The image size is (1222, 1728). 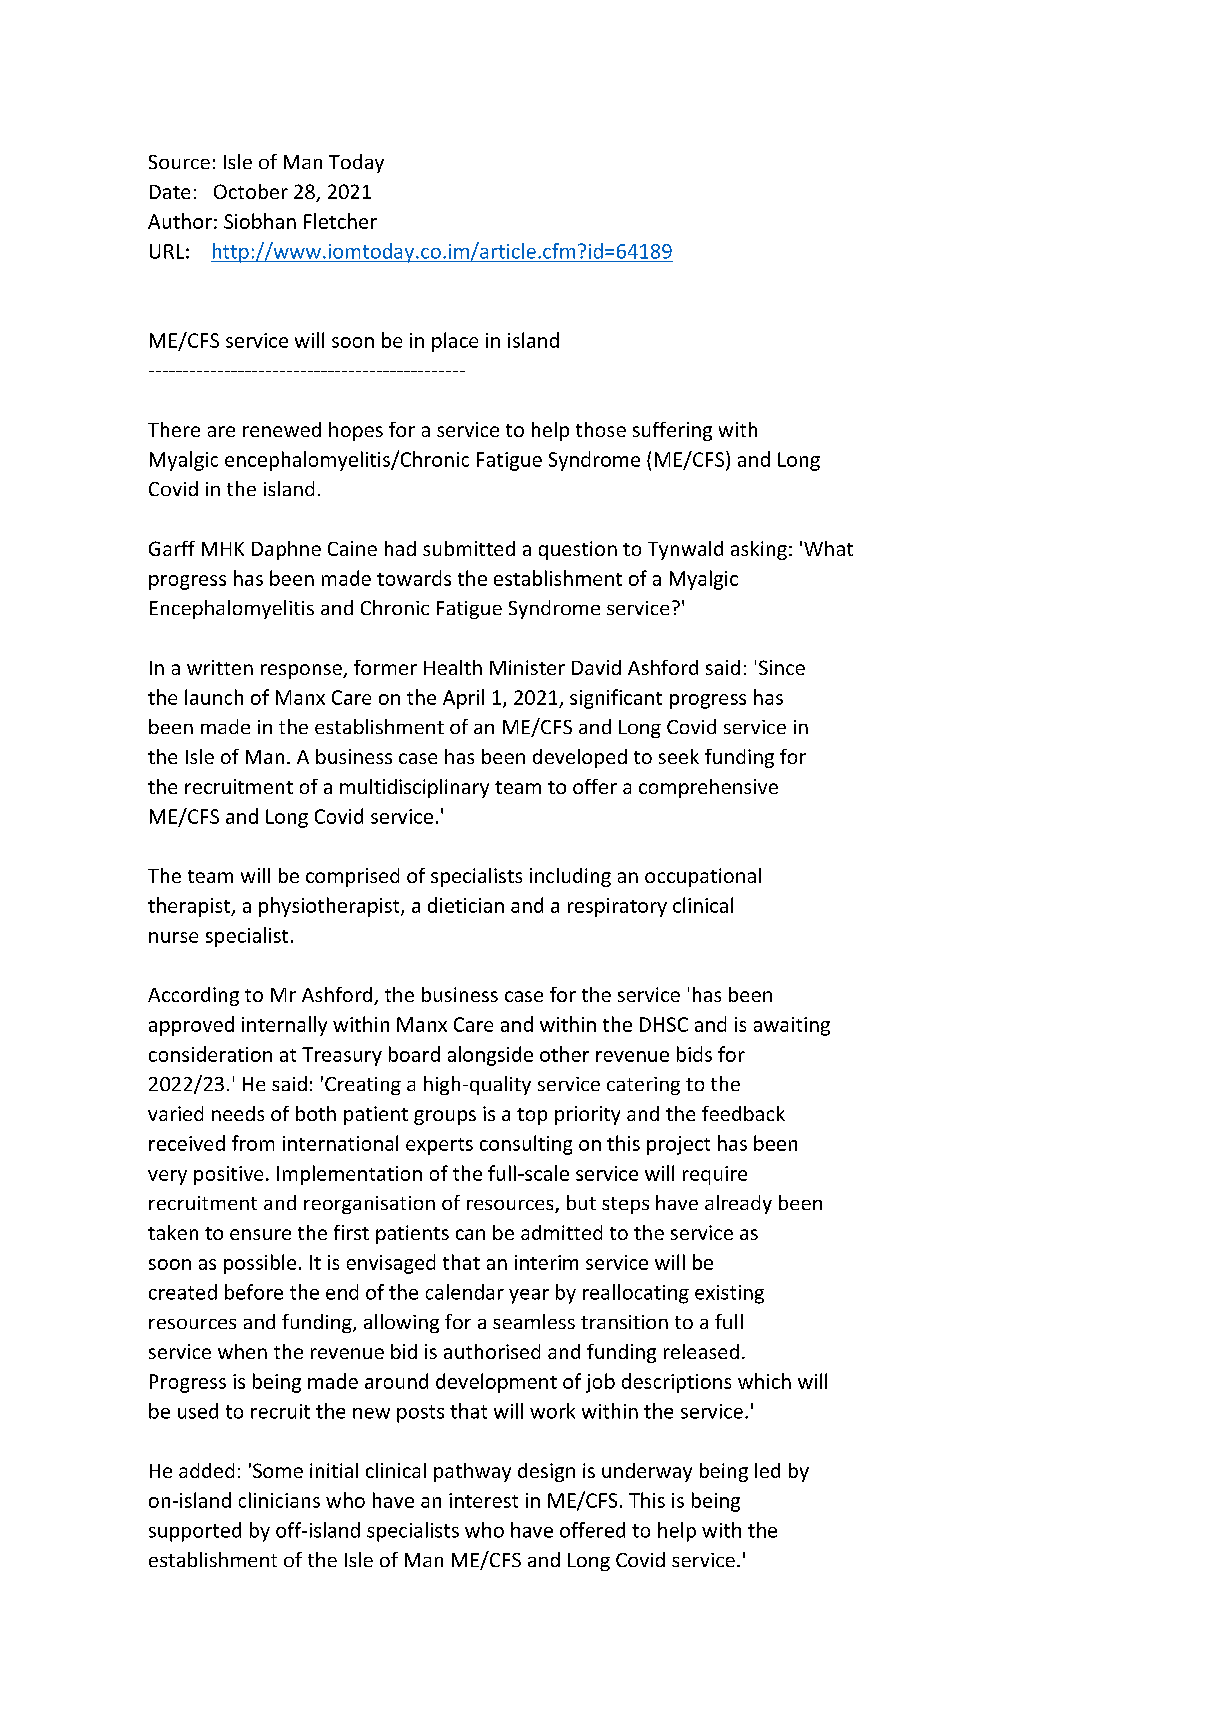 What do you see at coordinates (738, 1204) in the image?
I see `already` at bounding box center [738, 1204].
